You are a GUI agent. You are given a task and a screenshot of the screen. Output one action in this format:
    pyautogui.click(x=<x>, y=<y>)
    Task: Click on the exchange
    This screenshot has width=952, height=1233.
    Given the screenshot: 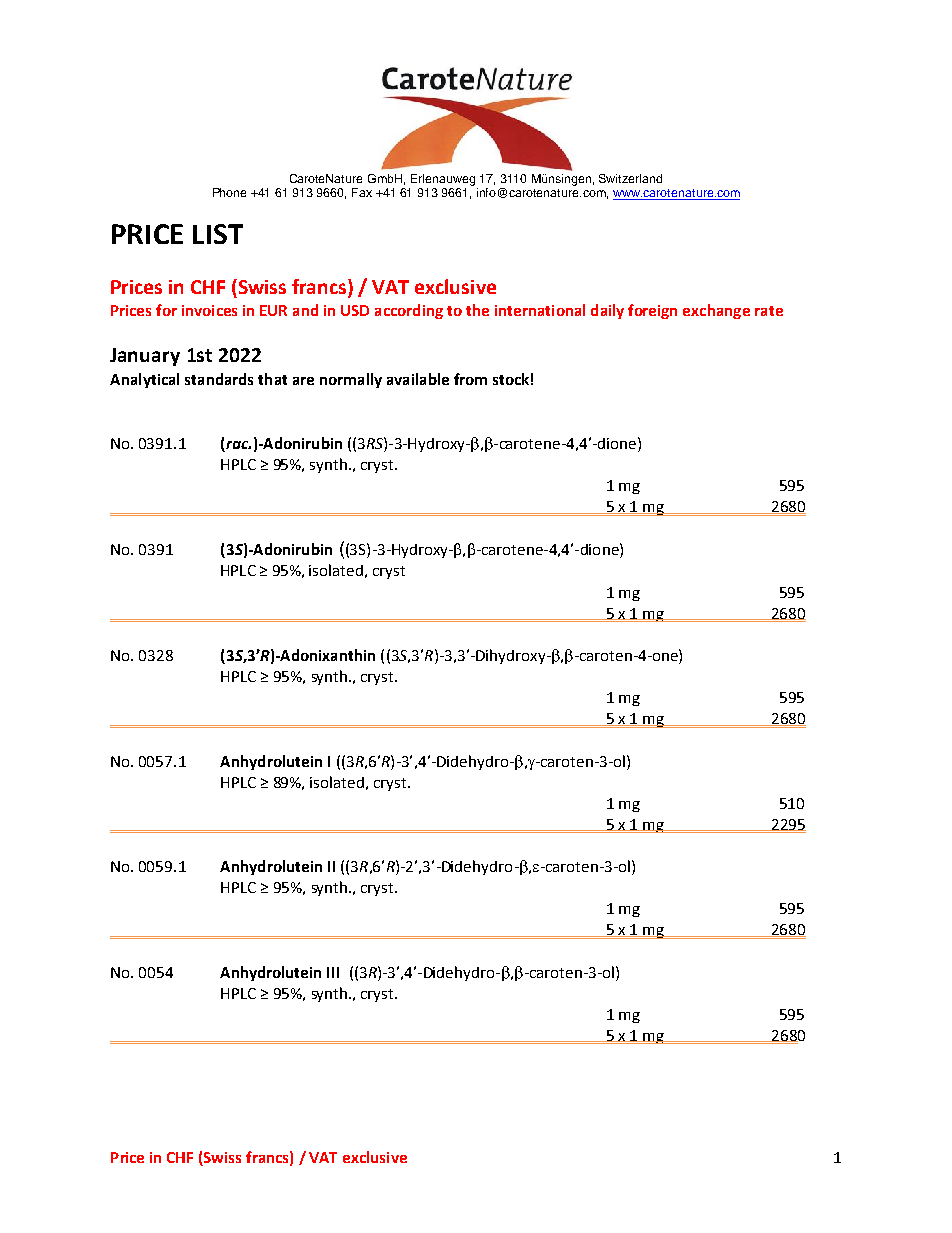 What is the action you would take?
    pyautogui.click(x=716, y=311)
